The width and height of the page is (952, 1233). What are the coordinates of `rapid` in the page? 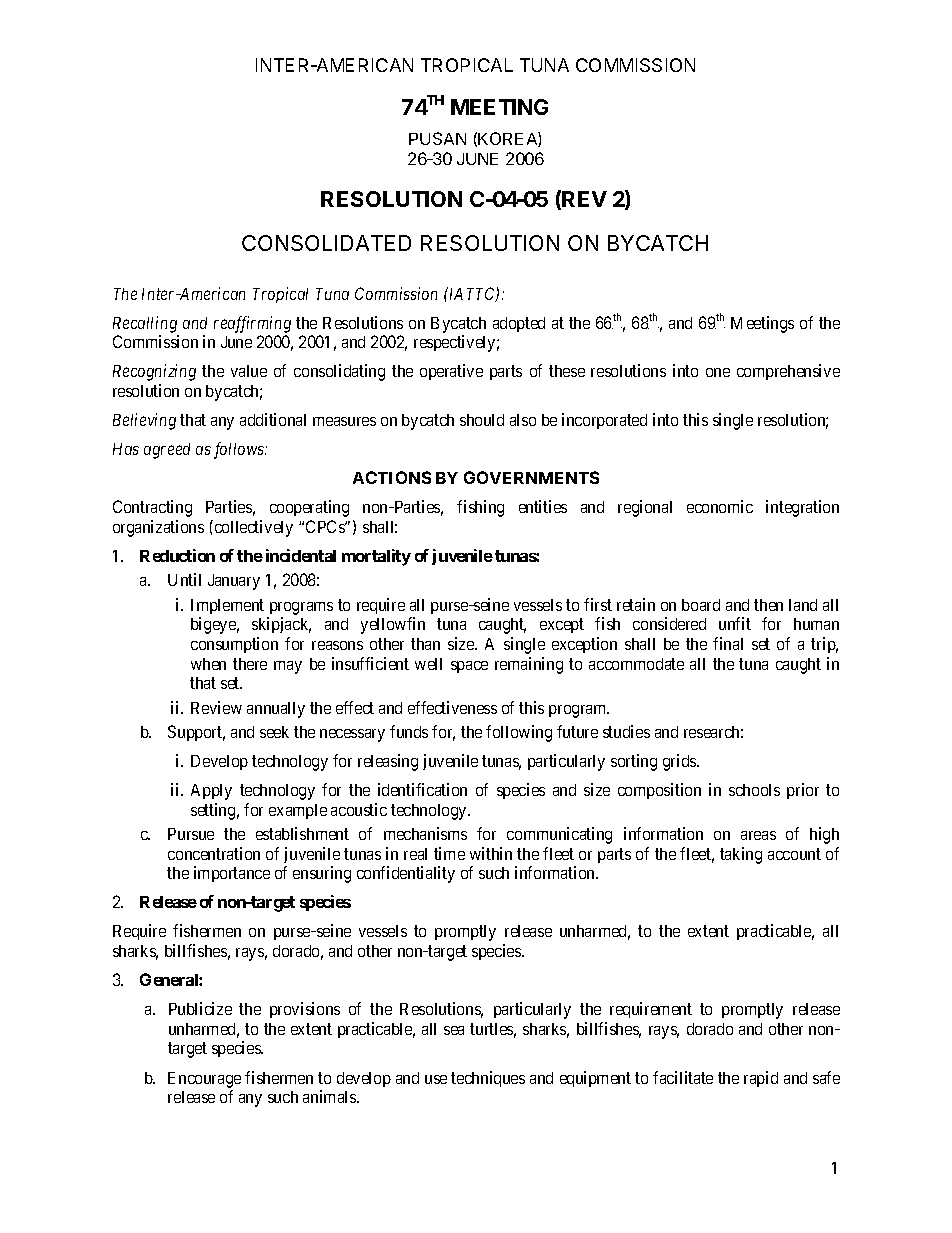 It's located at (761, 1079).
